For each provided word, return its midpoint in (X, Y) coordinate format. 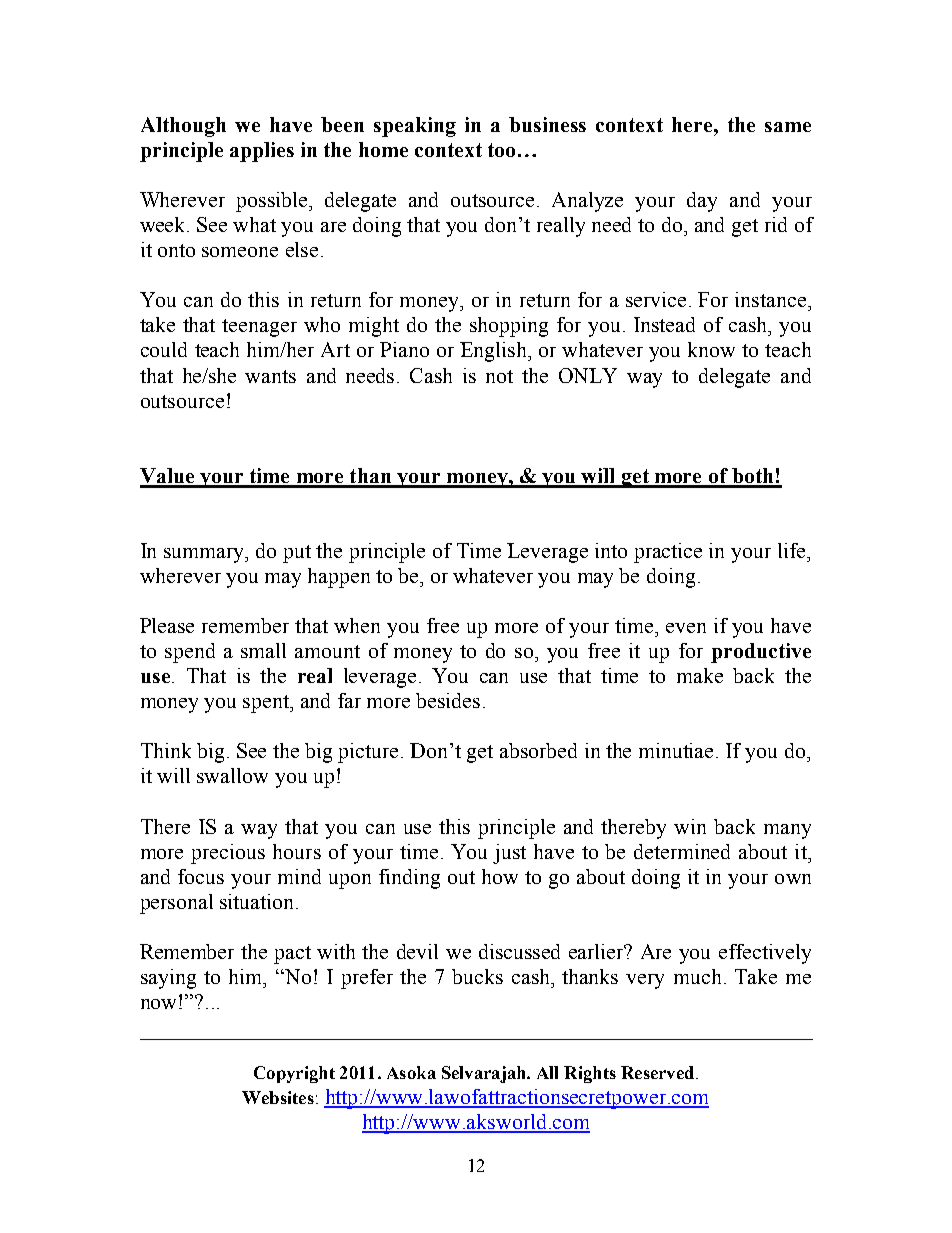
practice (668, 553)
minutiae (678, 750)
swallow (232, 775)
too (501, 150)
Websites (278, 1097)
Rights (590, 1074)
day (702, 202)
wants (270, 376)
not (499, 376)
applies (262, 152)
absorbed (538, 750)
